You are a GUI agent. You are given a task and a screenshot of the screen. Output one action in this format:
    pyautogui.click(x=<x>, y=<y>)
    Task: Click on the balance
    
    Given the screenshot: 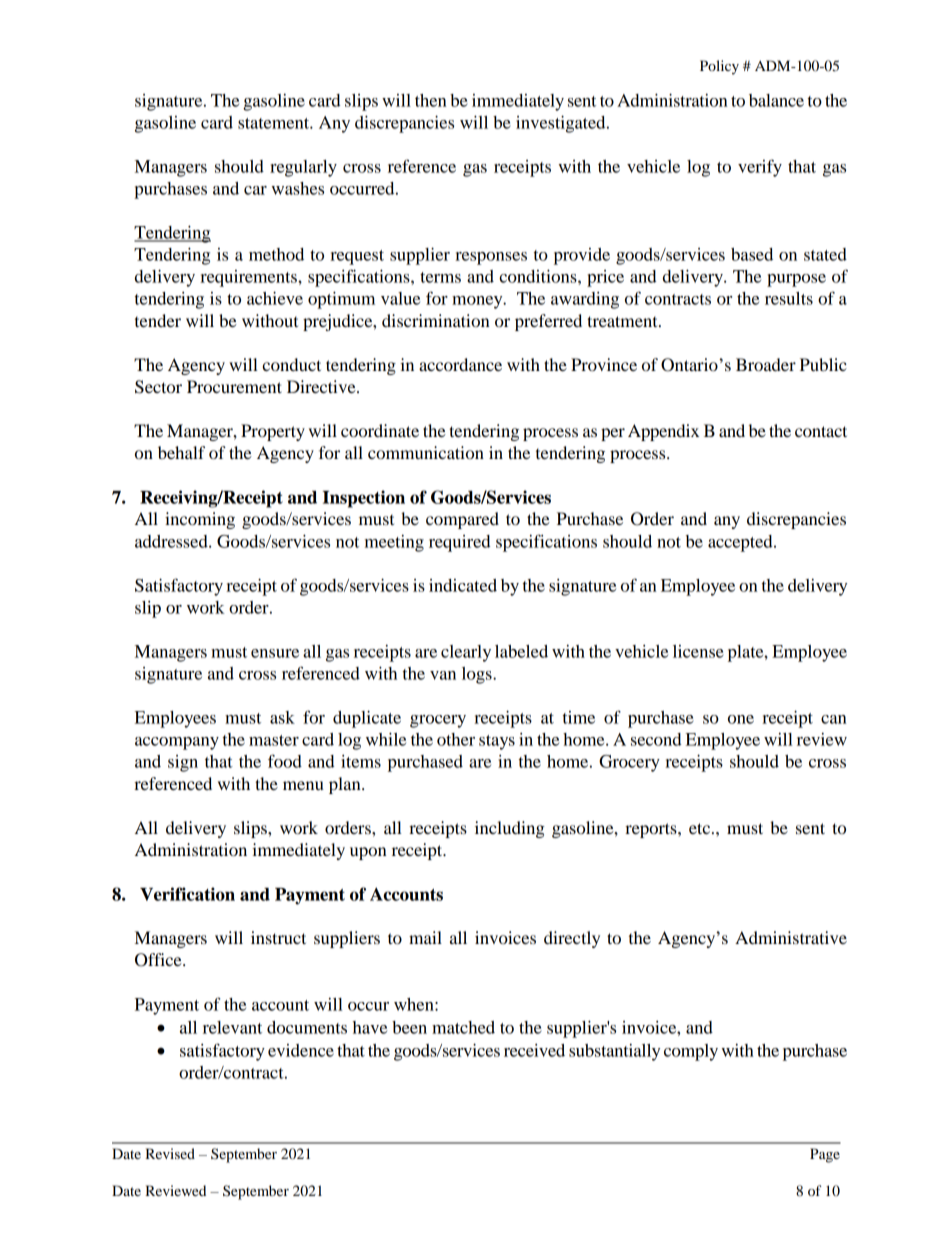 What is the action you would take?
    pyautogui.click(x=776, y=100)
